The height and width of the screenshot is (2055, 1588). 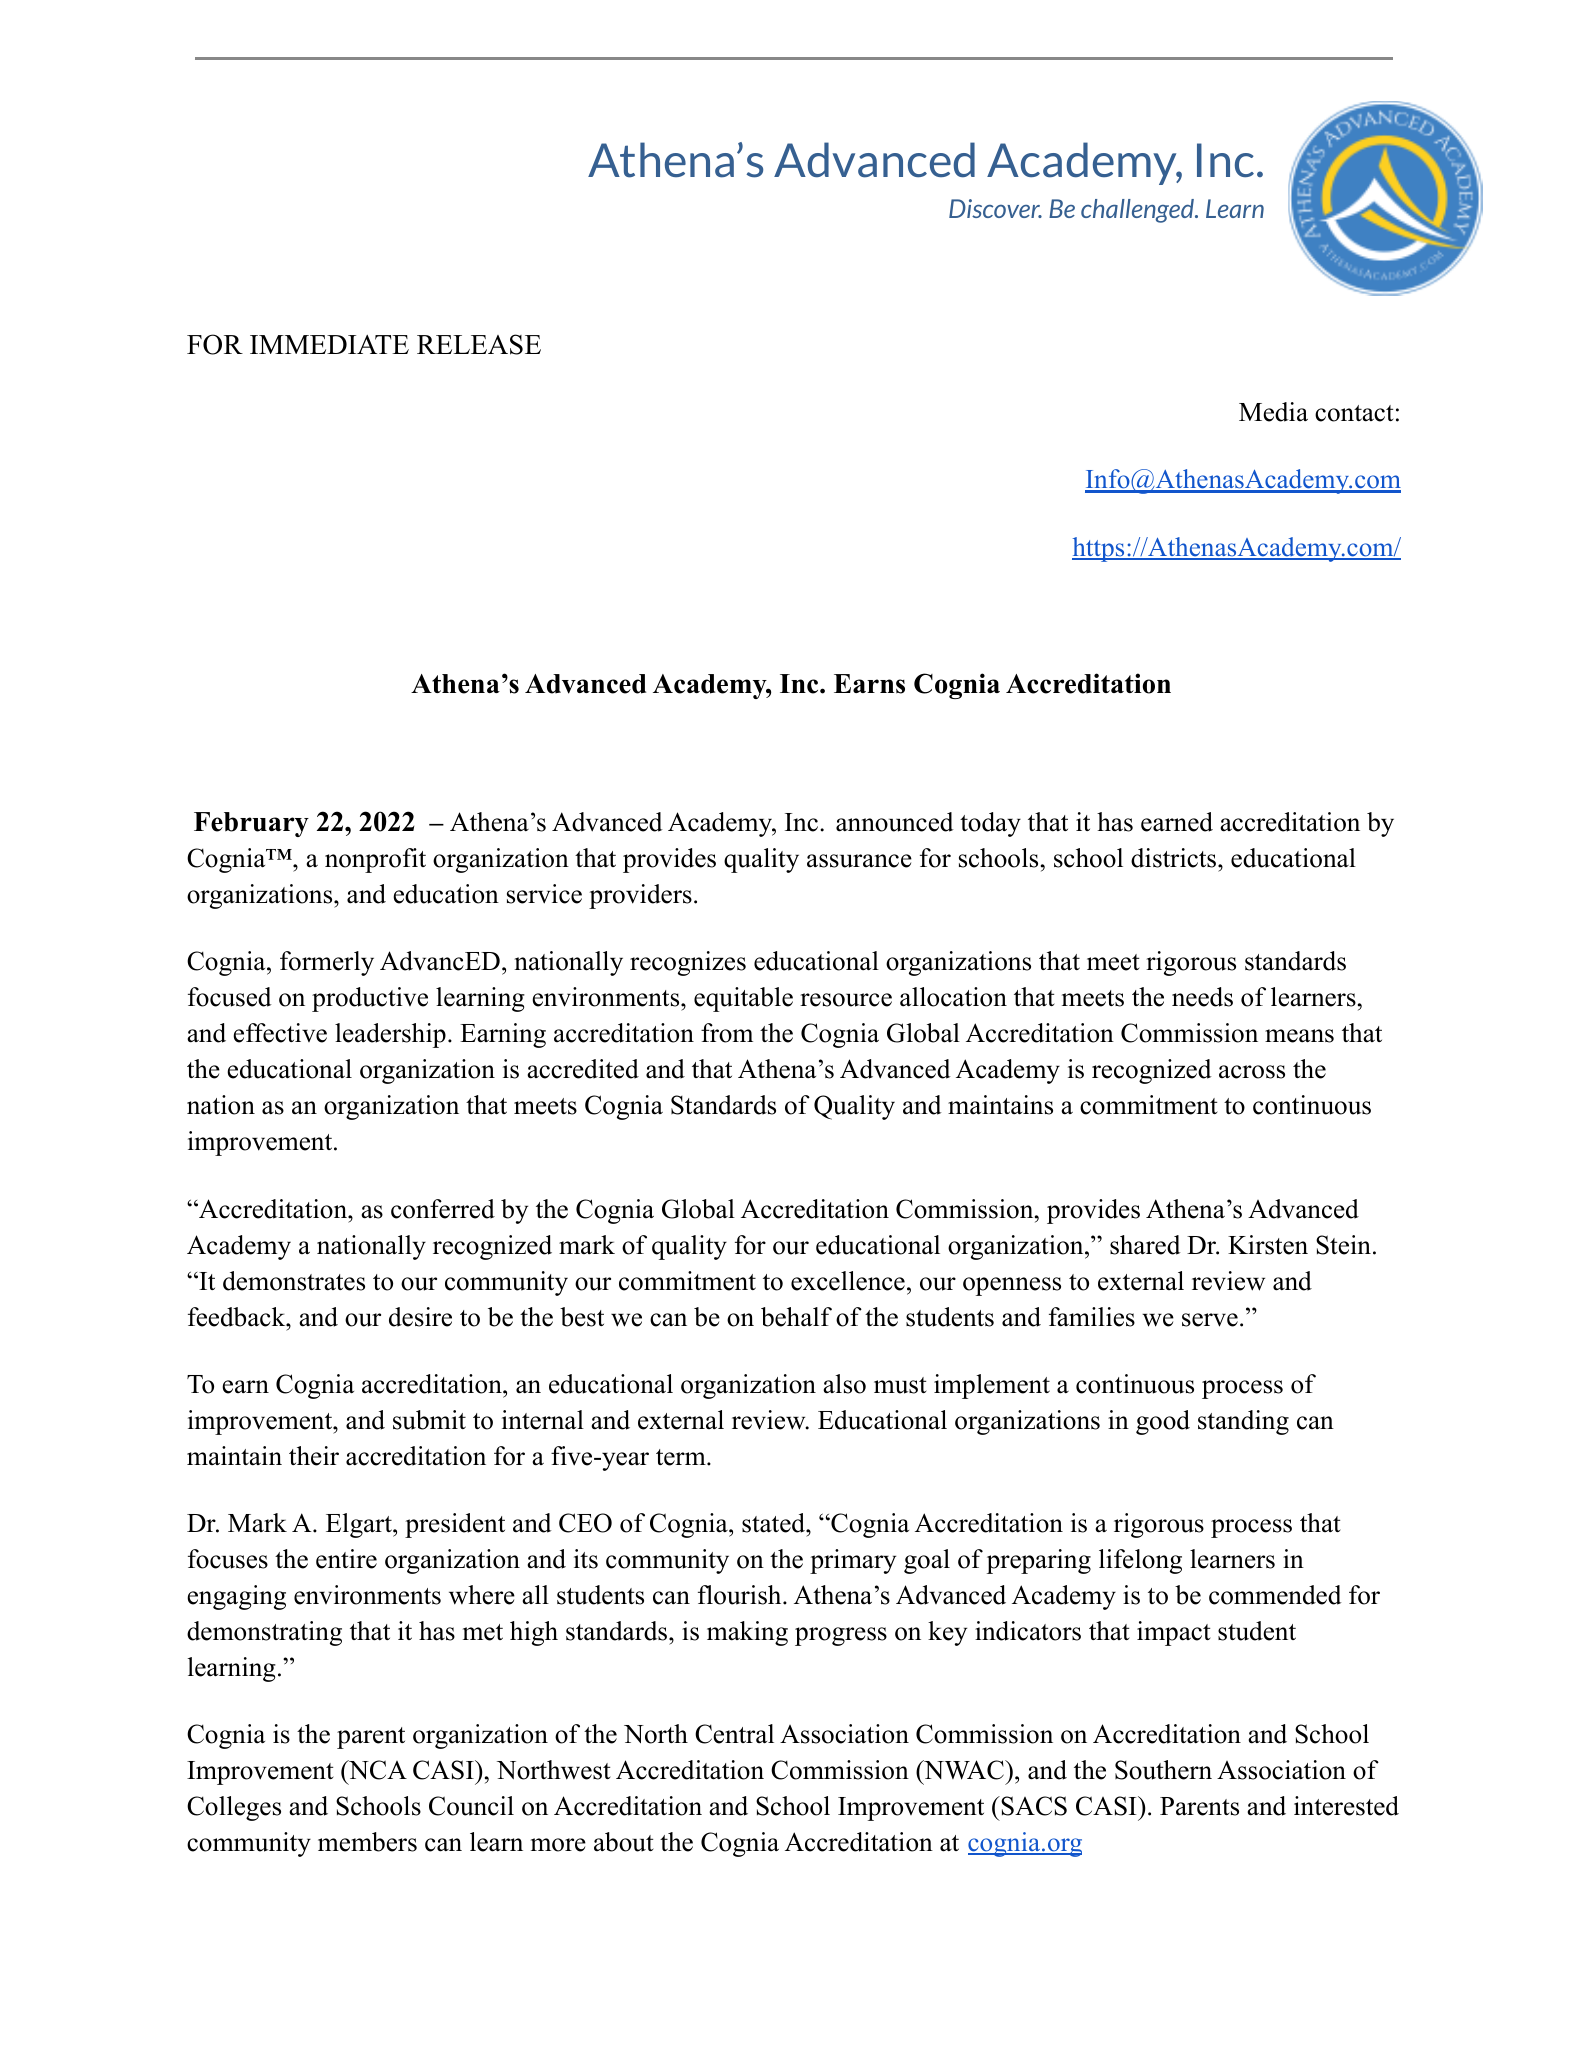 I want to click on demonstrates, so click(x=294, y=1281).
